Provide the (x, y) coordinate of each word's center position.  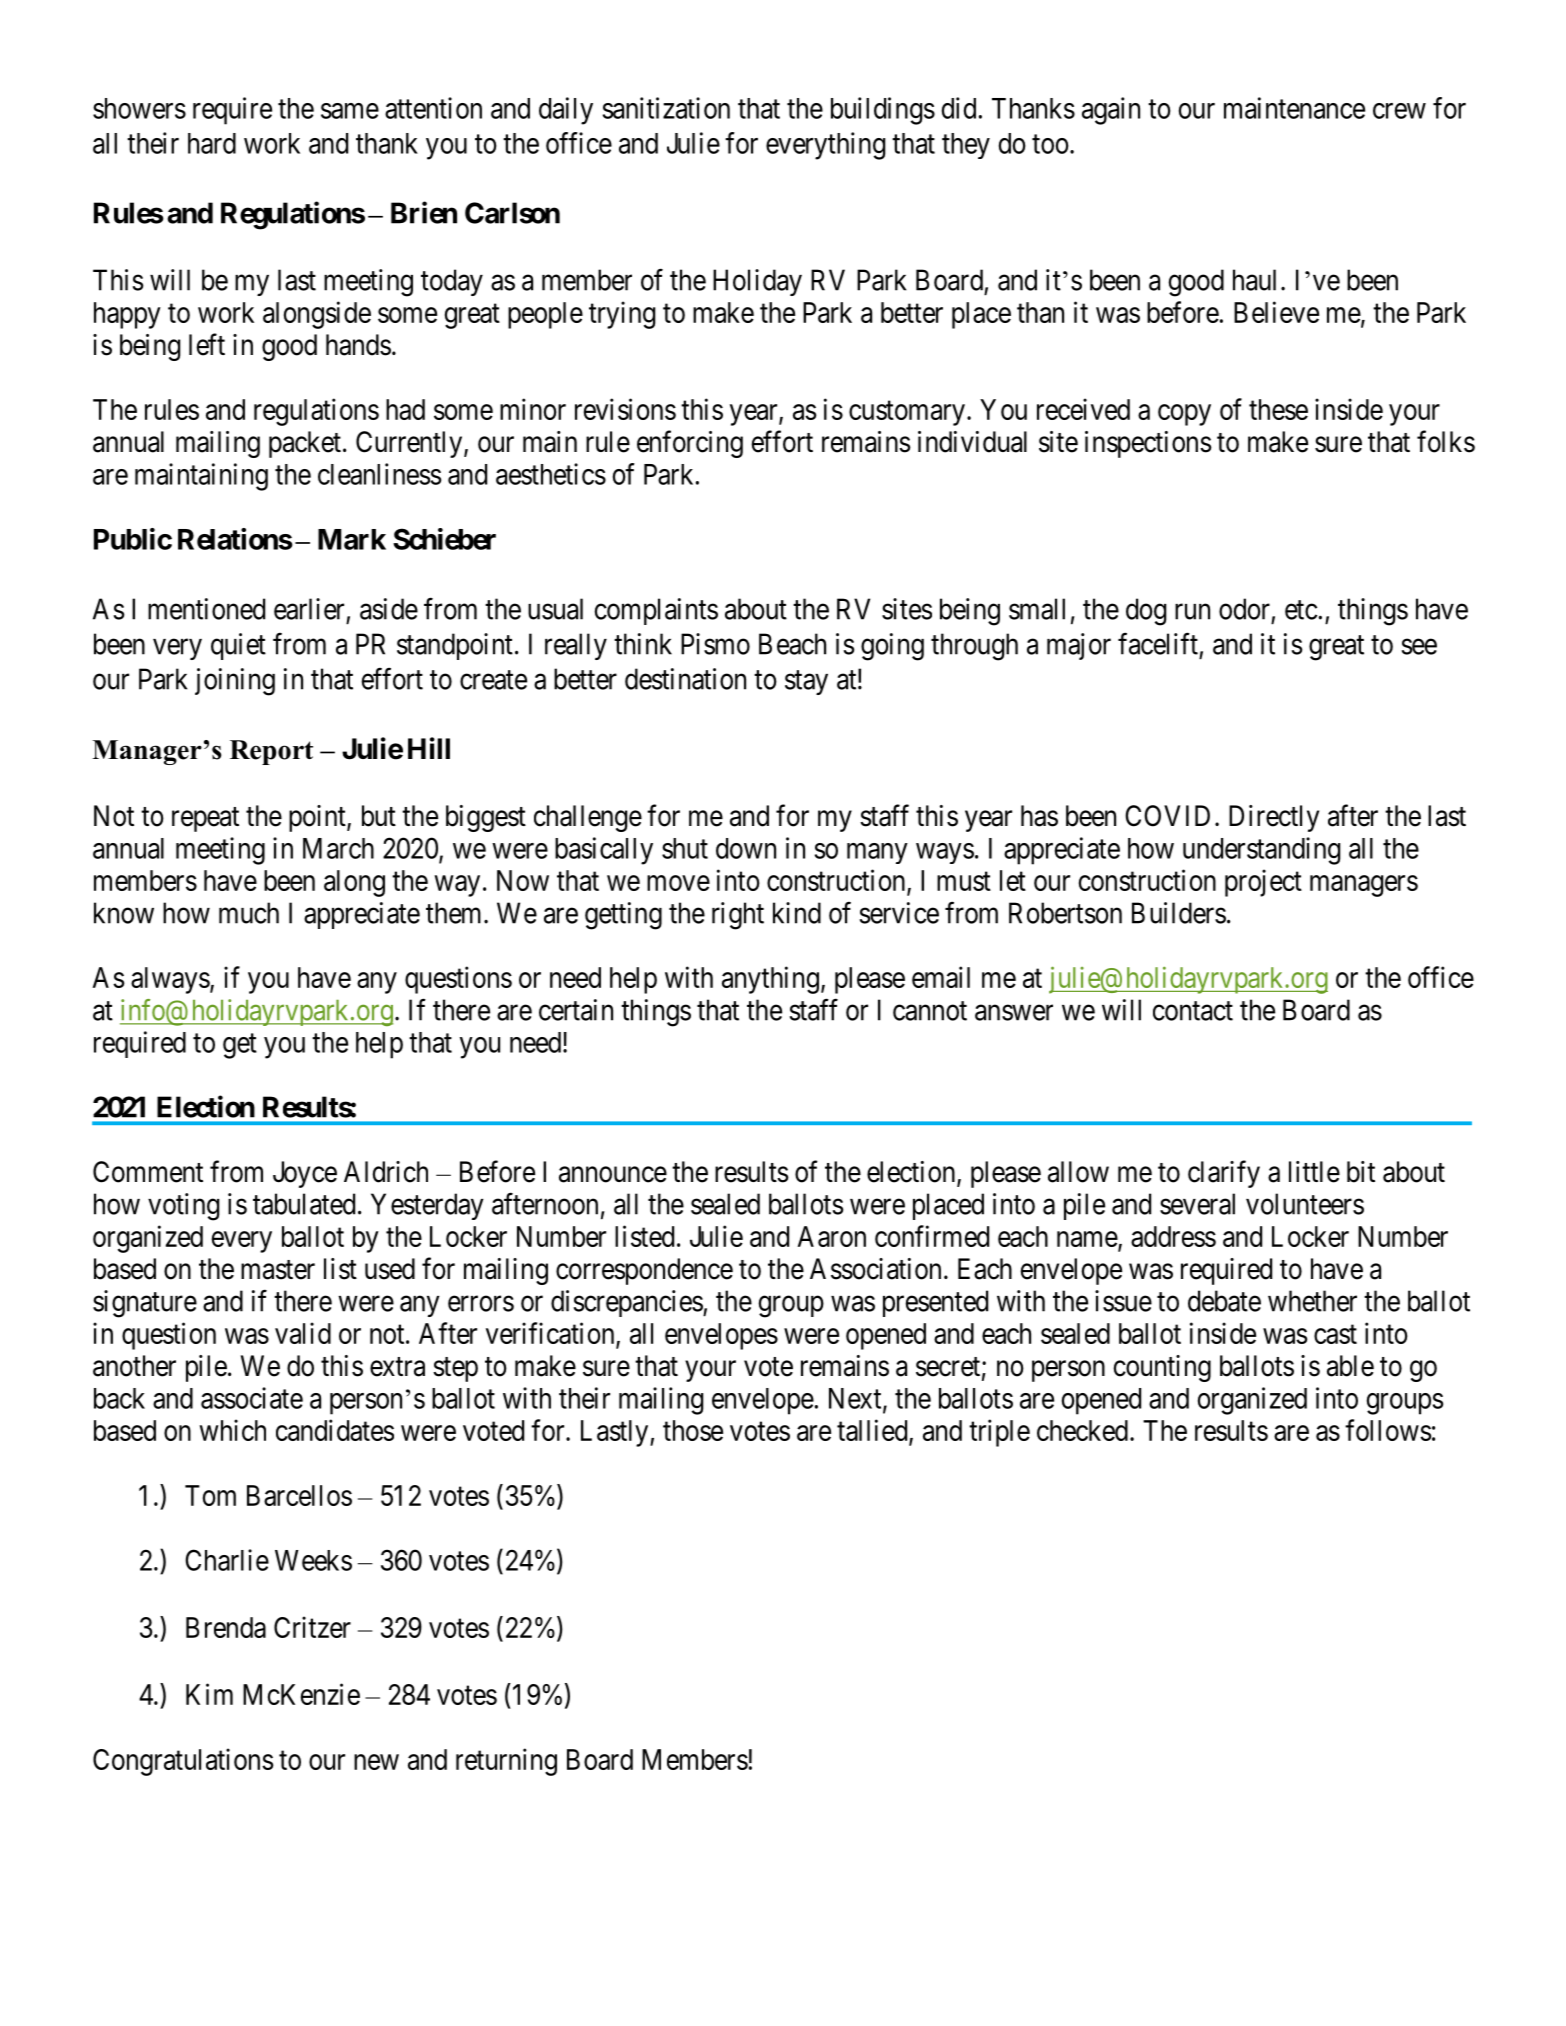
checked (1082, 1430)
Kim (209, 1694)
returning (506, 1762)
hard (212, 143)
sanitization (666, 108)
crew (1399, 111)
